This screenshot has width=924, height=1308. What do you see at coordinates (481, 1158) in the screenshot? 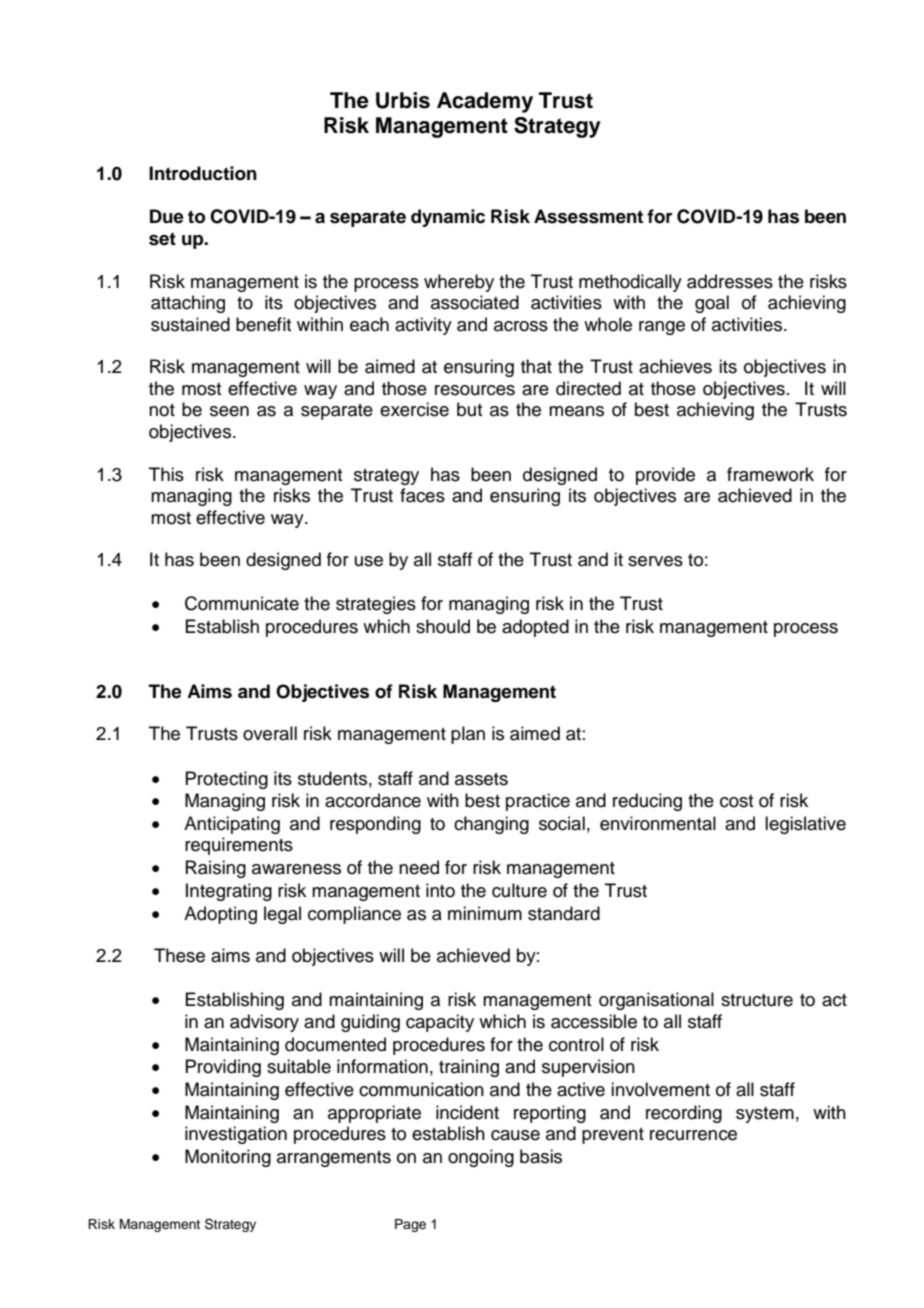
I see `ongoing` at bounding box center [481, 1158].
